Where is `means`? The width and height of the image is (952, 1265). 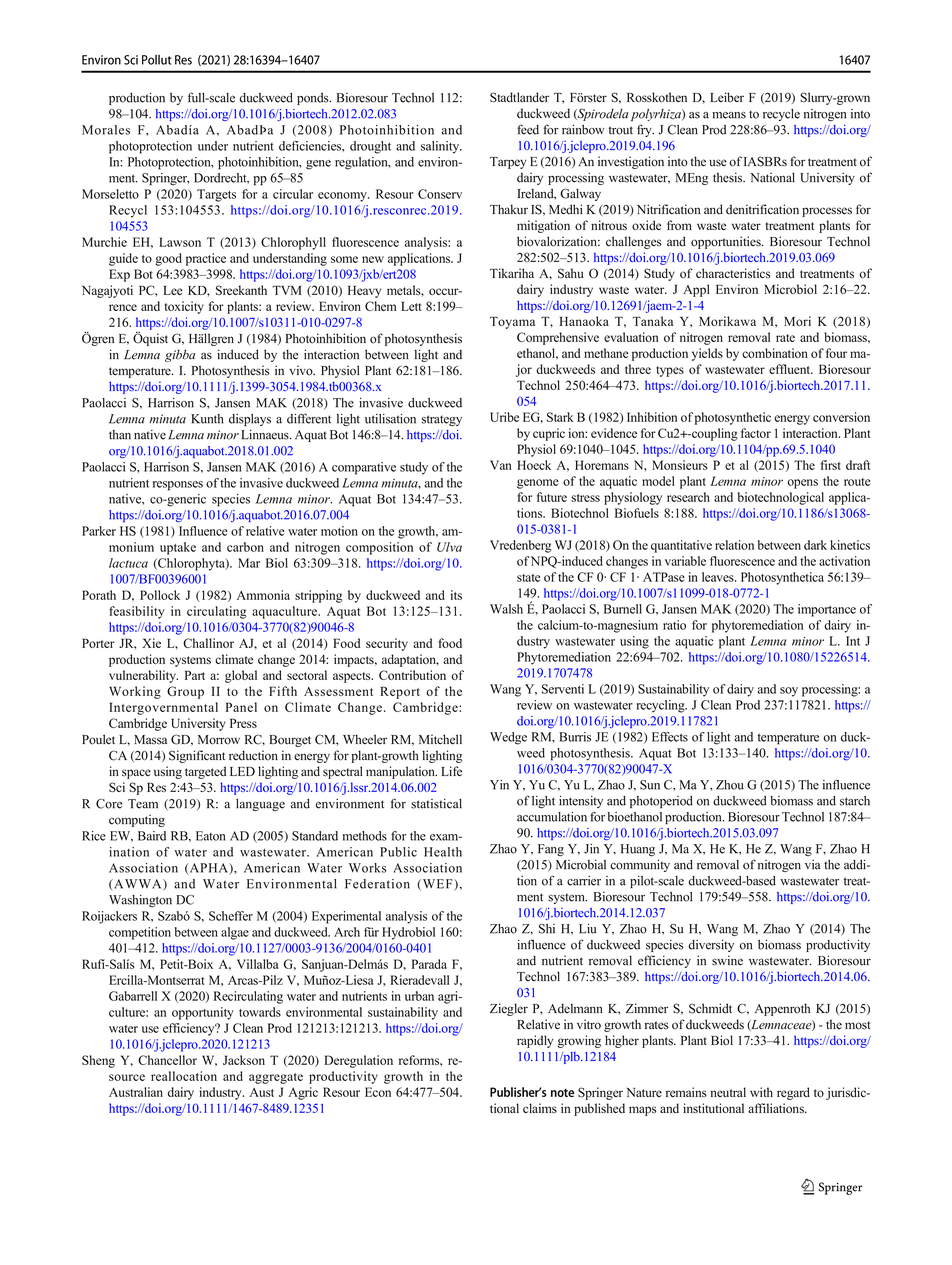 means is located at coordinates (729, 115).
